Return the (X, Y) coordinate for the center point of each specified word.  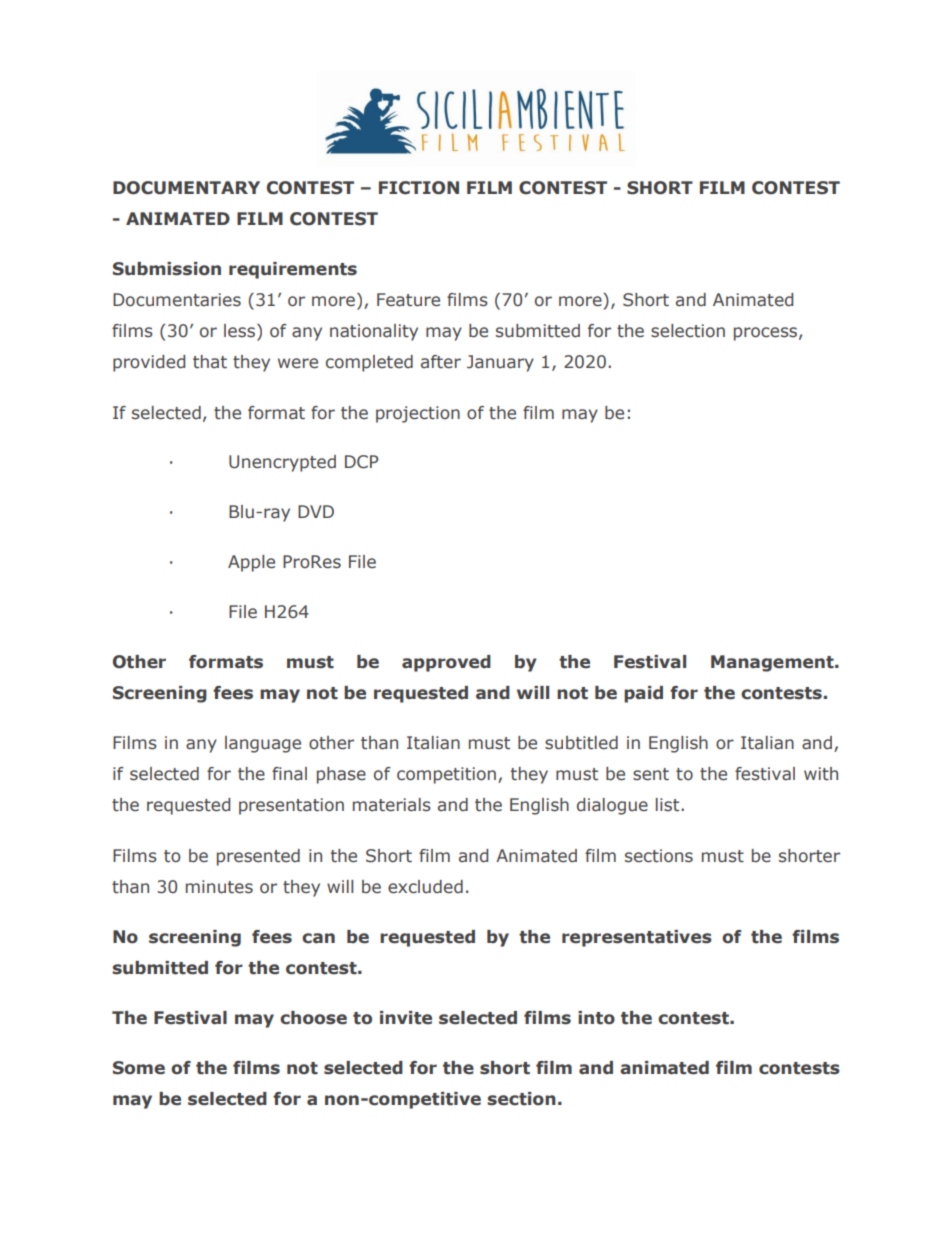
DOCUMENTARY (186, 188)
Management (773, 663)
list (669, 805)
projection (418, 414)
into (596, 1018)
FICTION (419, 188)
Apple (251, 563)
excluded (425, 887)
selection (688, 331)
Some (139, 1068)
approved (446, 663)
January (500, 363)
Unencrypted (282, 463)
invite (406, 1018)
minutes (219, 887)
